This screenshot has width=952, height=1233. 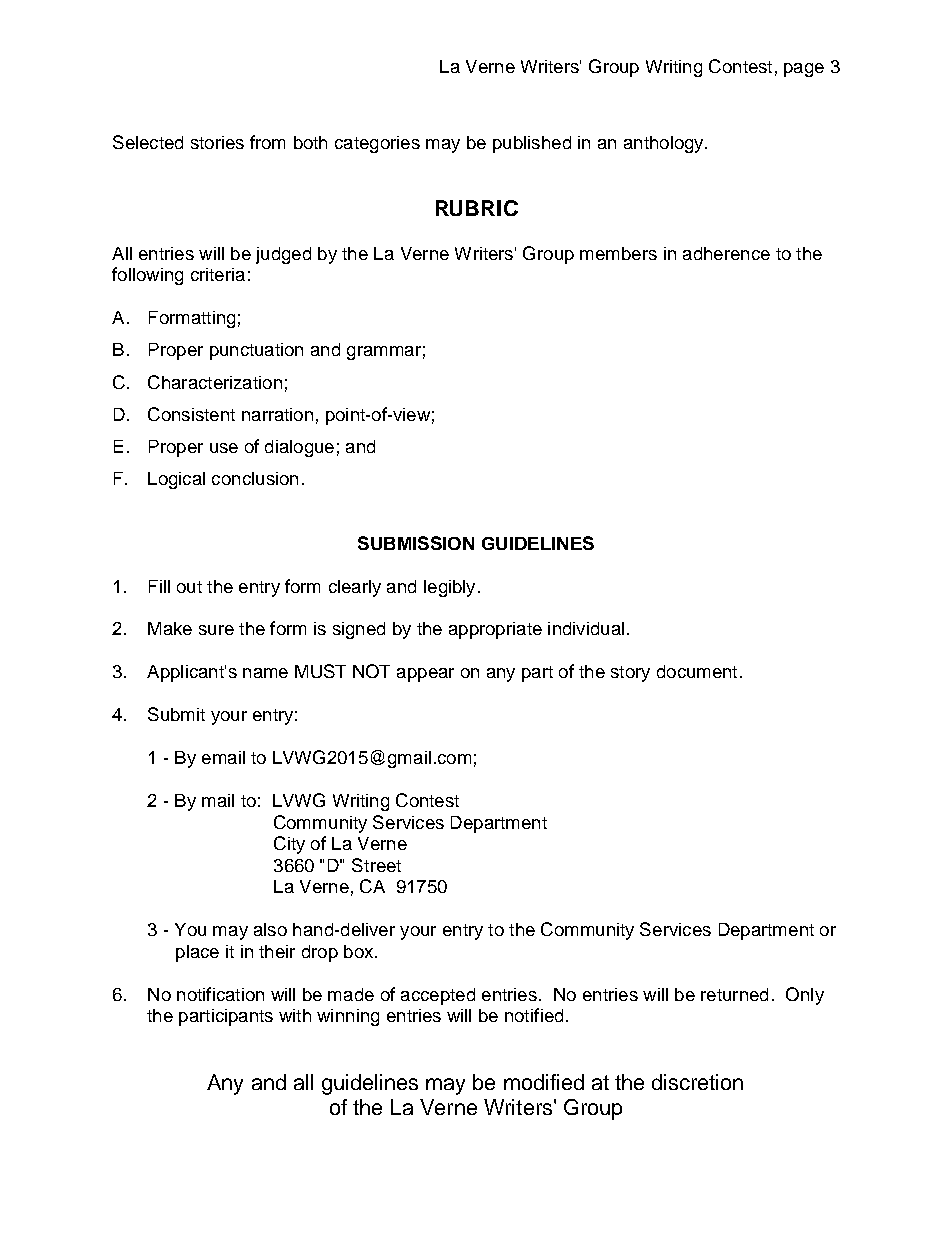 I want to click on appear, so click(x=425, y=675).
